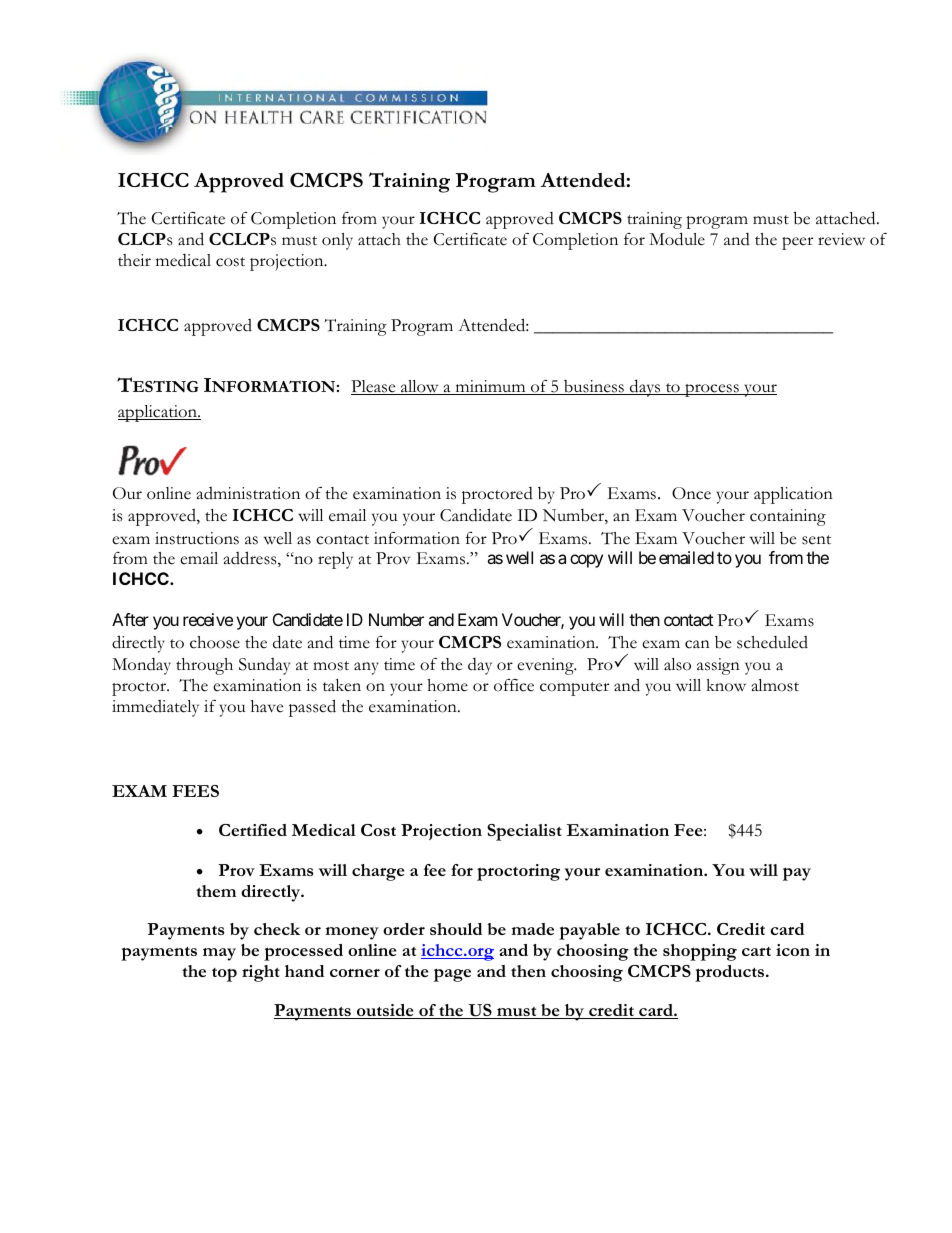  I want to click on Once, so click(691, 493).
